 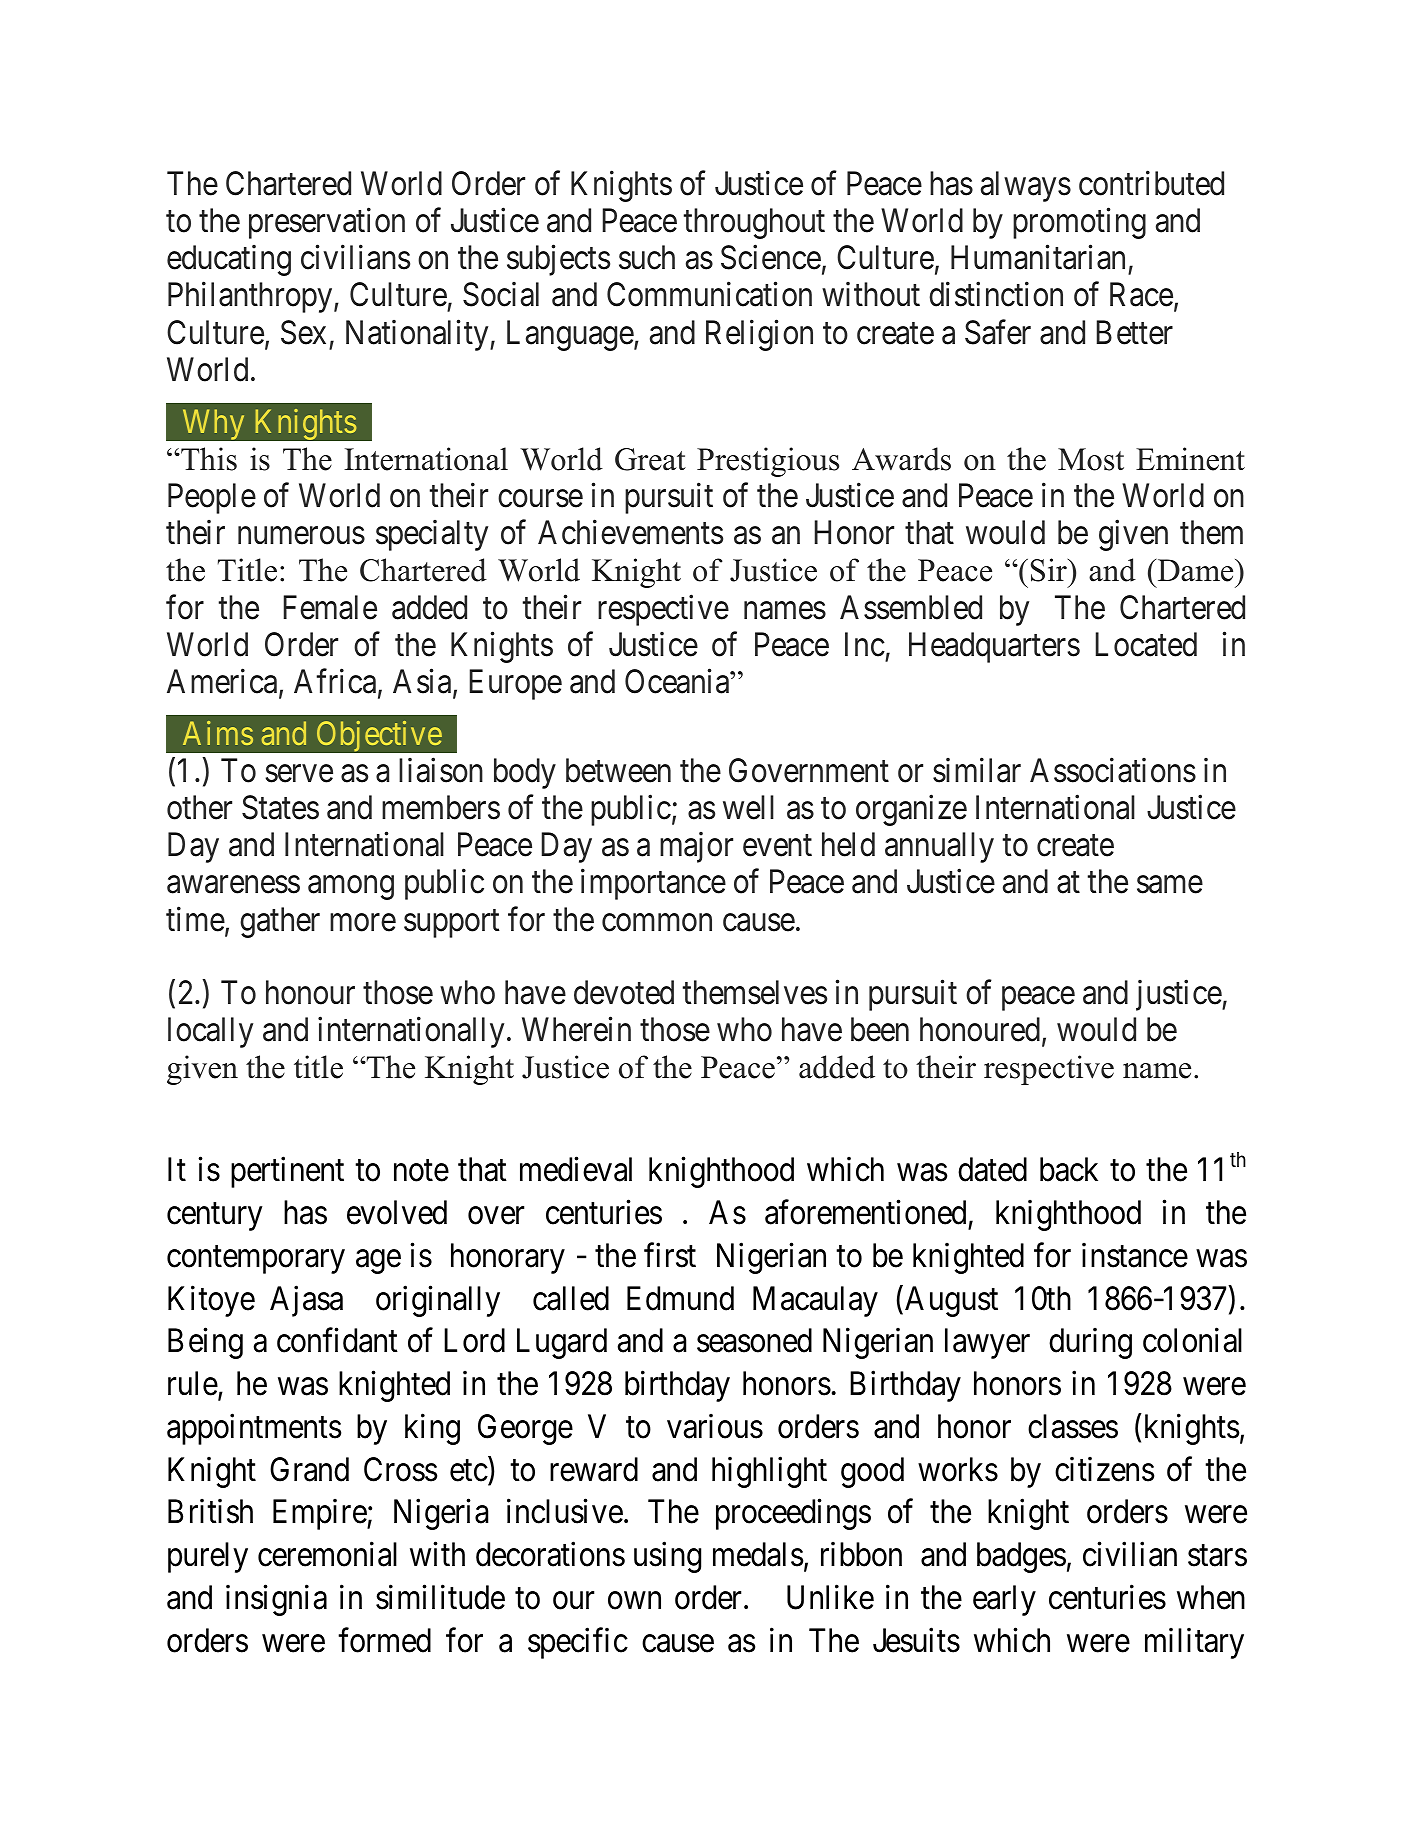 What do you see at coordinates (754, 223) in the document?
I see `throughout` at bounding box center [754, 223].
